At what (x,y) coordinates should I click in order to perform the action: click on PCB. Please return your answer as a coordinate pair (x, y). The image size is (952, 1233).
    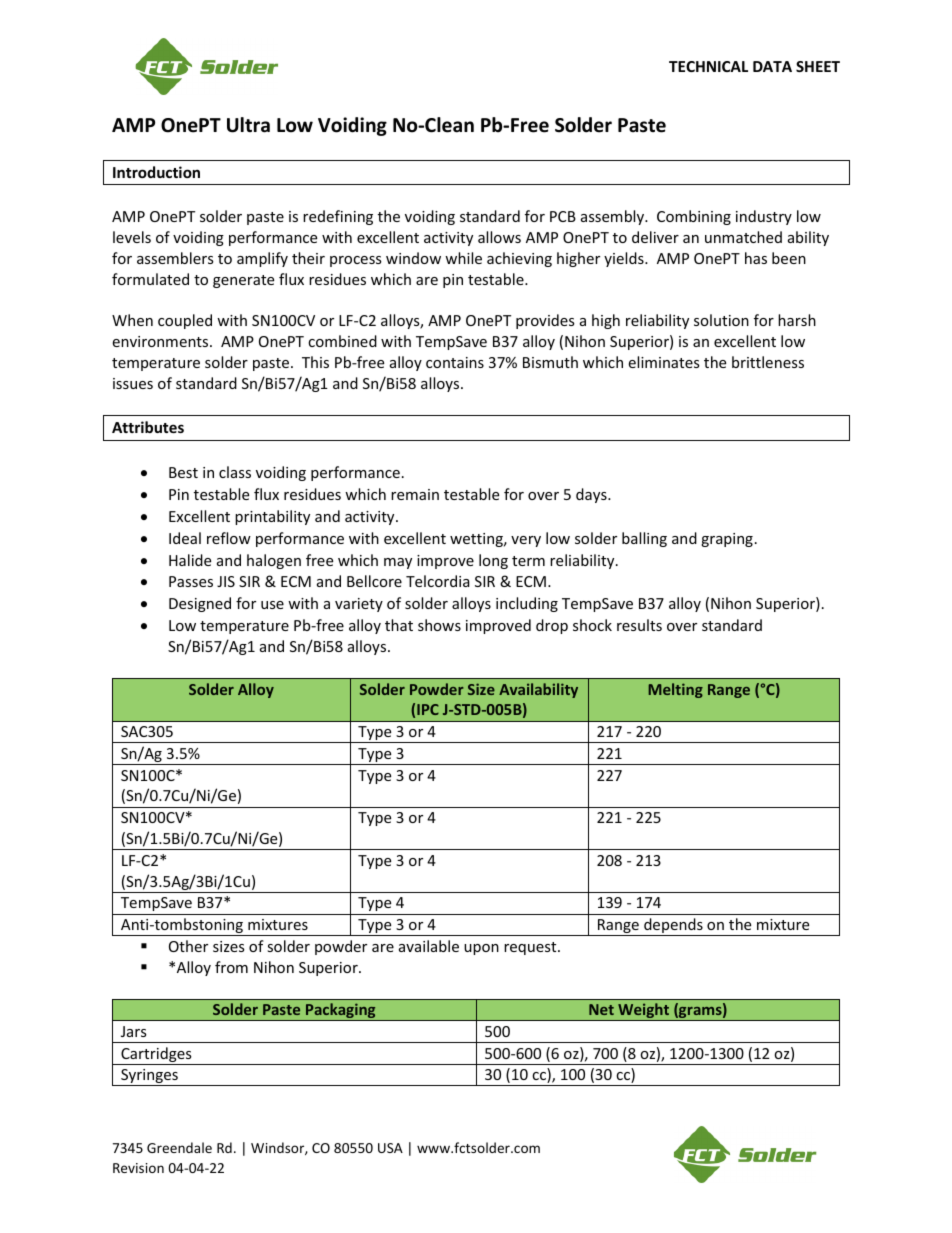
    Looking at the image, I should click on (563, 216).
